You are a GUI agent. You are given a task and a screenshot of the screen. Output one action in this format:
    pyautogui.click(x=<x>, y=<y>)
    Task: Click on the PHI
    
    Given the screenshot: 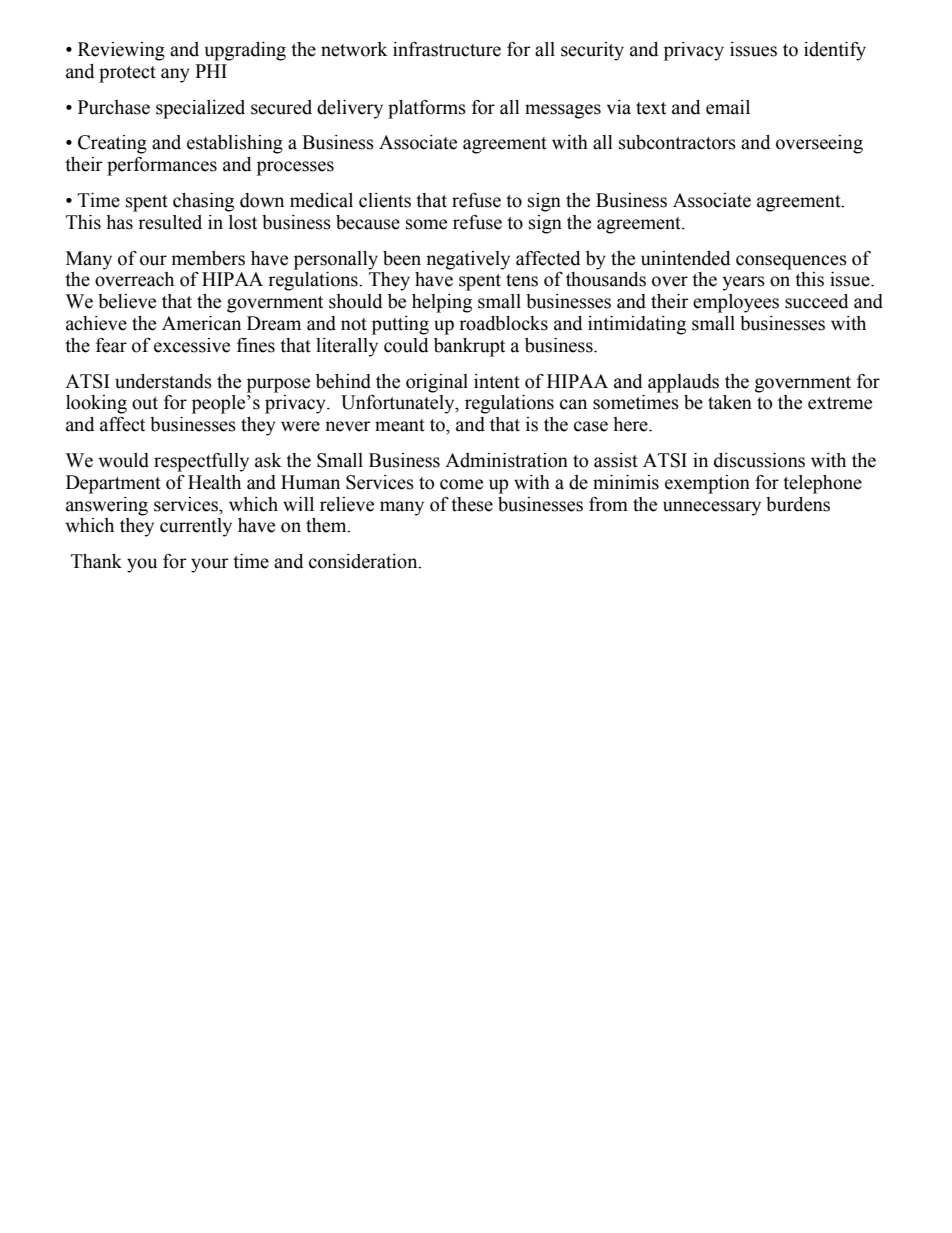 What is the action you would take?
    pyautogui.click(x=211, y=71)
